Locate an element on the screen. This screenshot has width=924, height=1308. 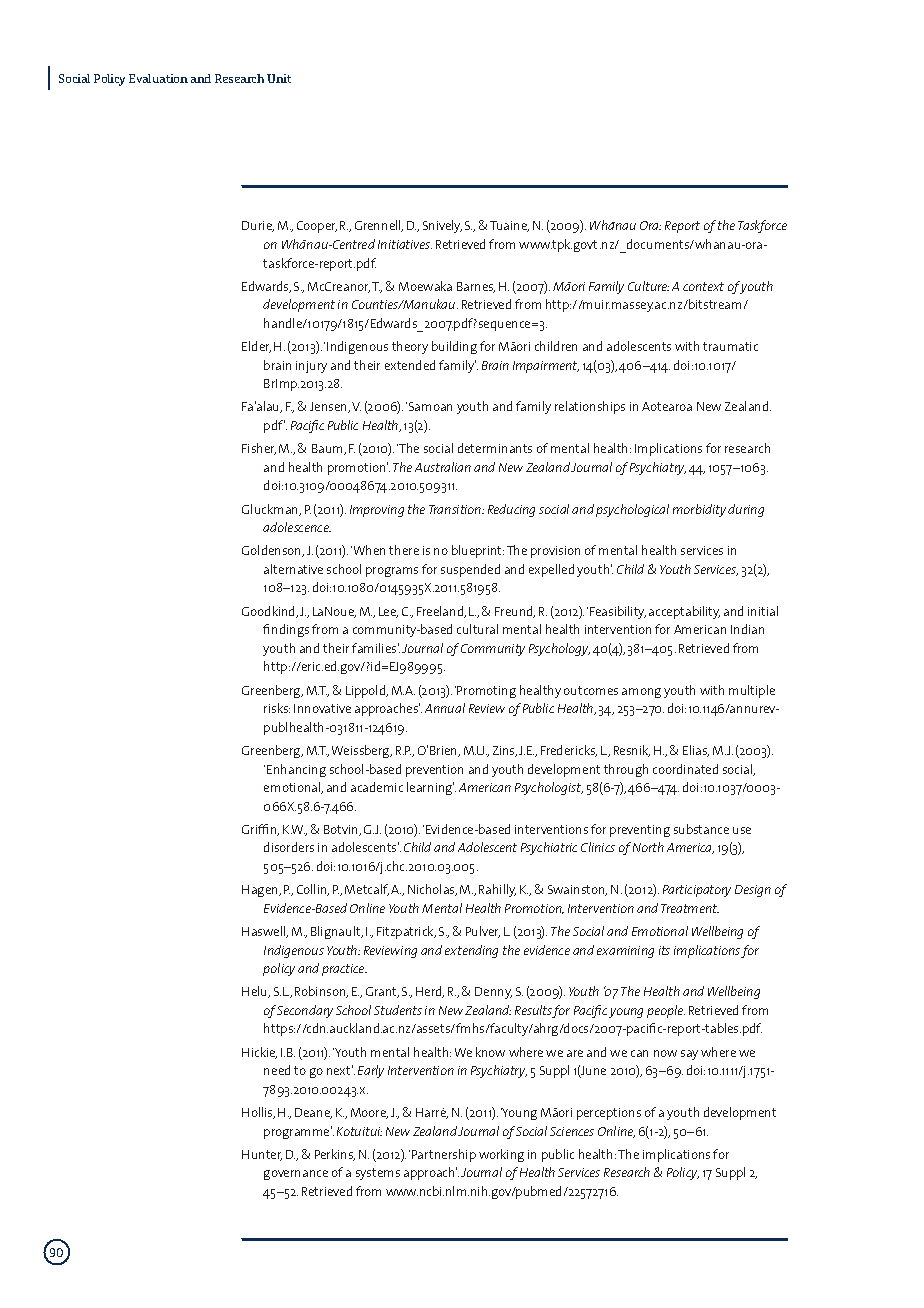
findings is located at coordinates (286, 630).
